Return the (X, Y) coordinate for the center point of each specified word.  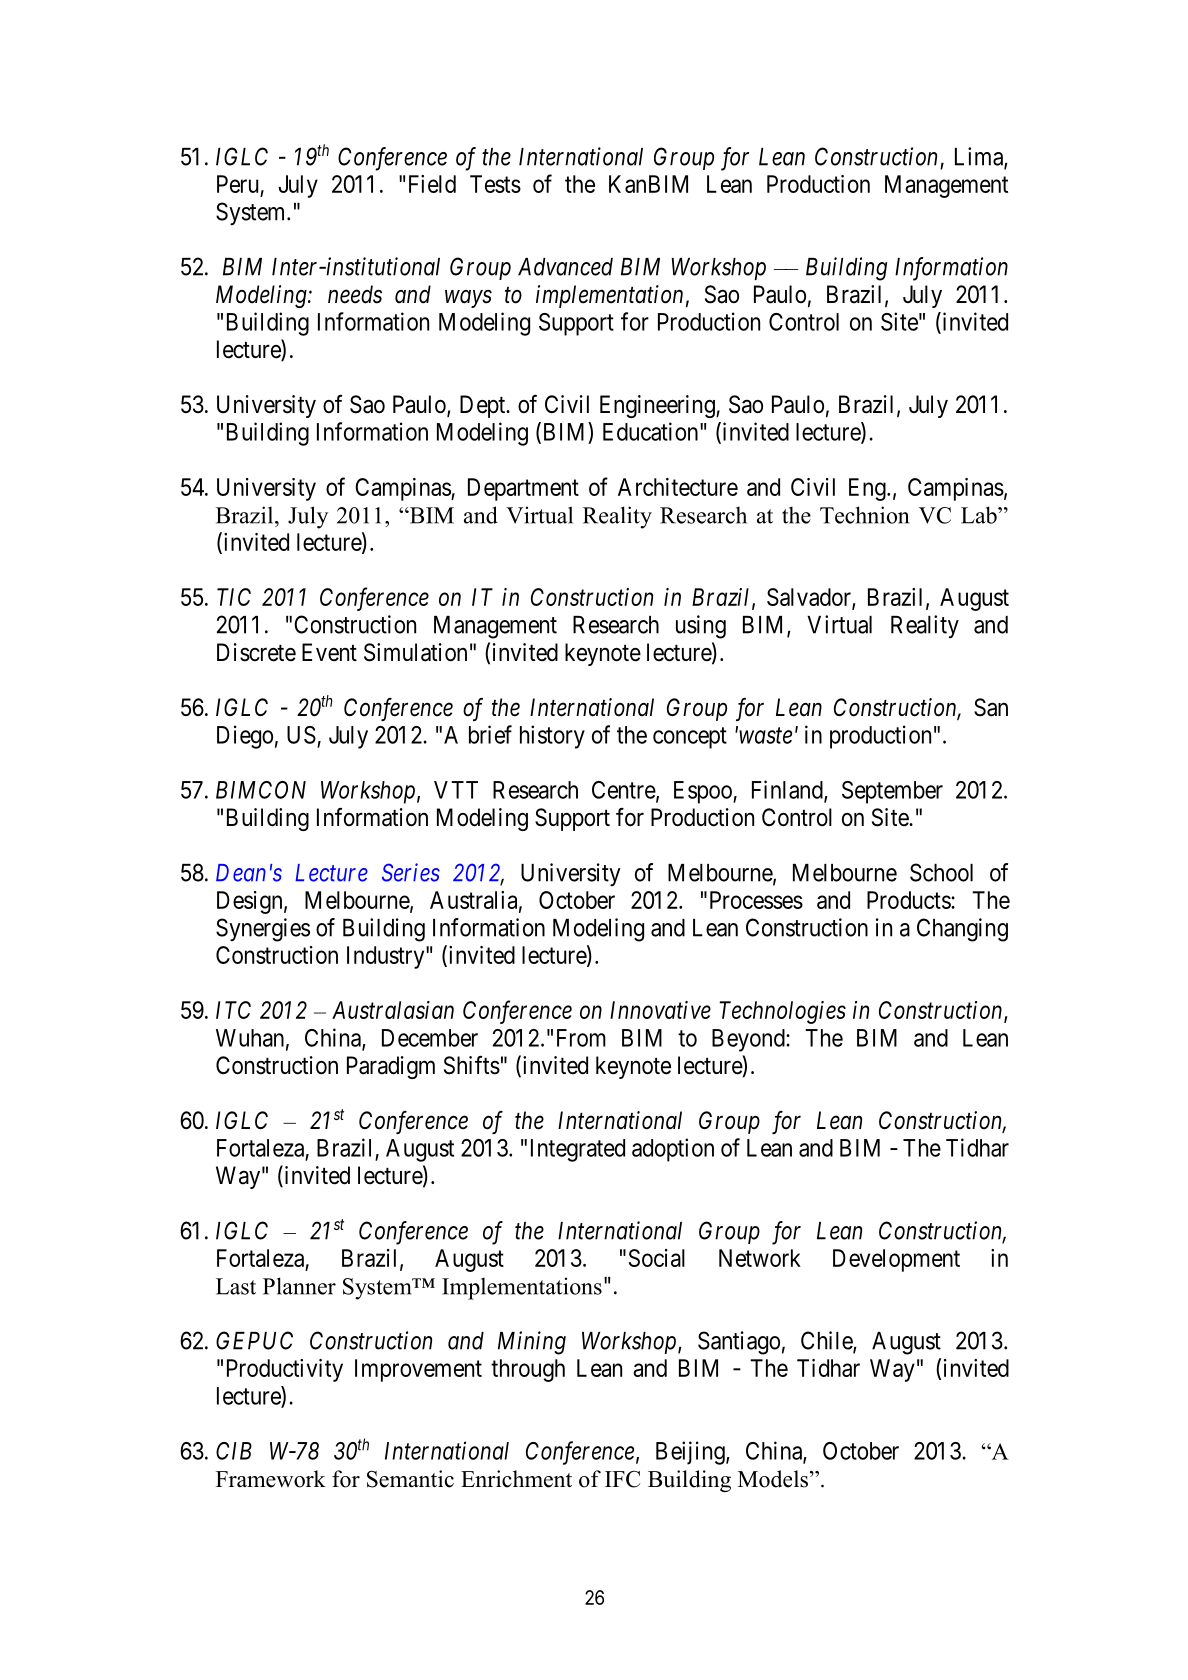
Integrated (578, 1150)
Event (329, 652)
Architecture (678, 487)
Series (411, 872)
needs (355, 294)
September (892, 792)
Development (896, 1260)
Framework (271, 1479)
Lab (980, 515)
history (552, 737)
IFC (622, 1479)
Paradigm (391, 1067)
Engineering (658, 406)
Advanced (565, 267)
